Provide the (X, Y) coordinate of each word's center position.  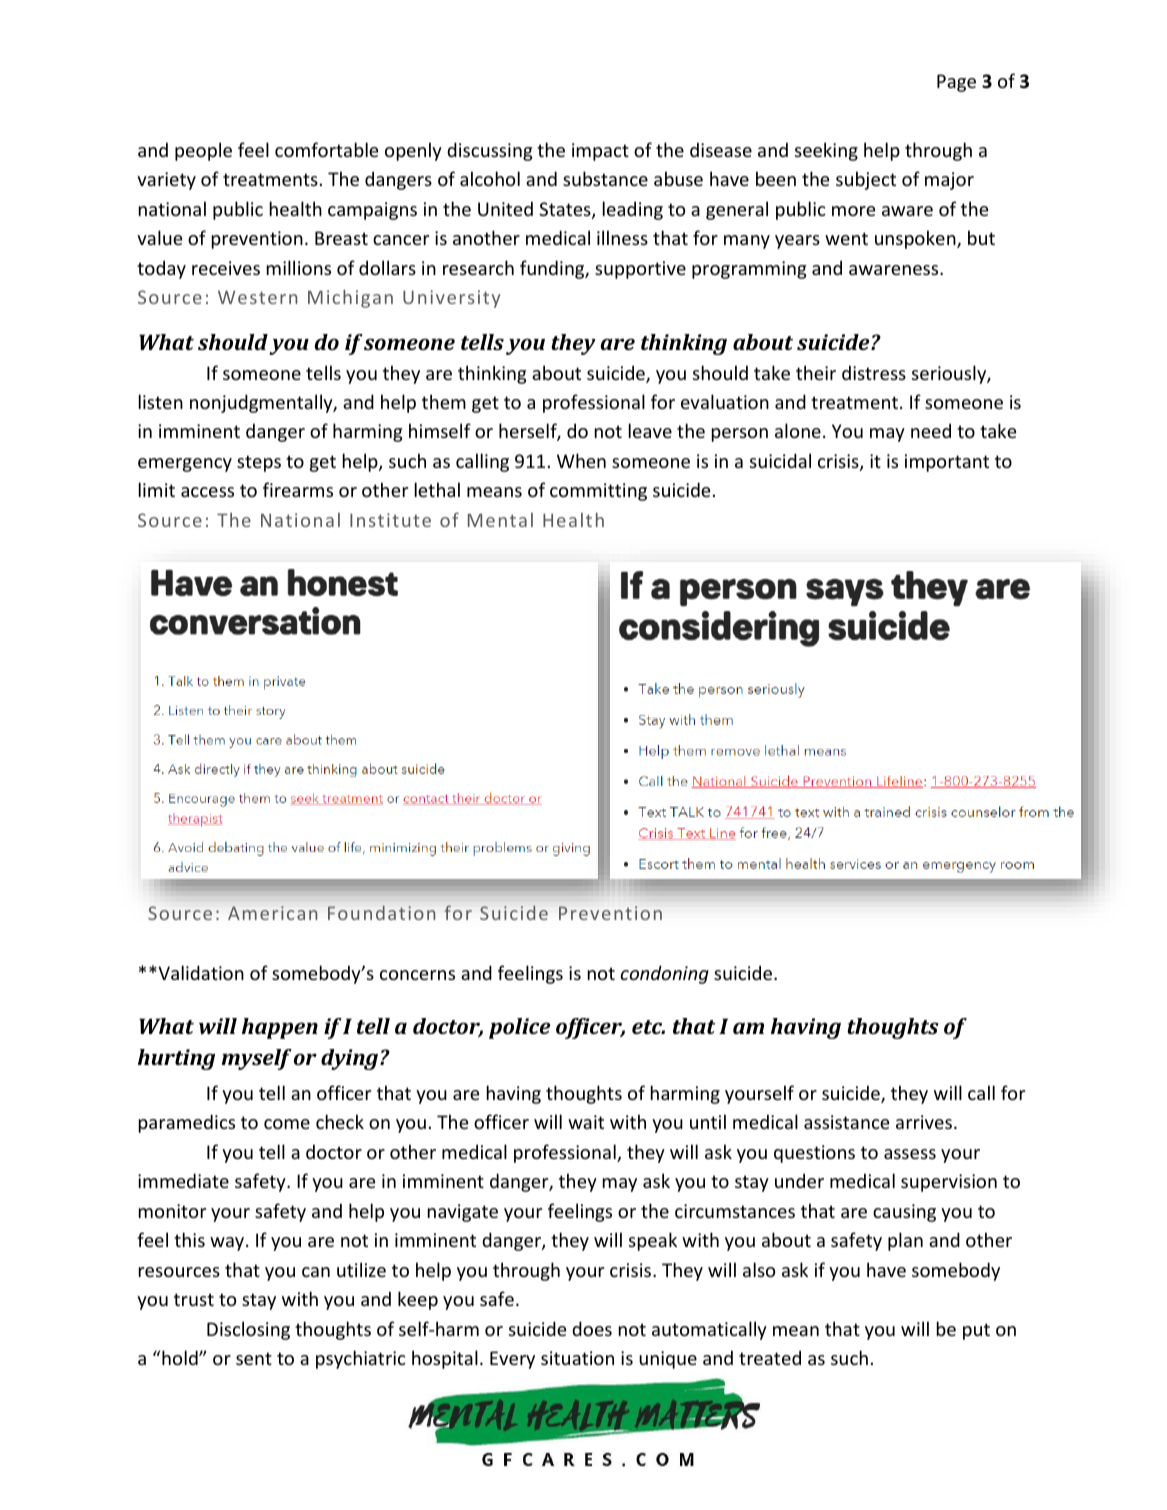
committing (598, 492)
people (203, 151)
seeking (826, 151)
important (947, 463)
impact (600, 152)
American (272, 913)
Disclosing (248, 1330)
